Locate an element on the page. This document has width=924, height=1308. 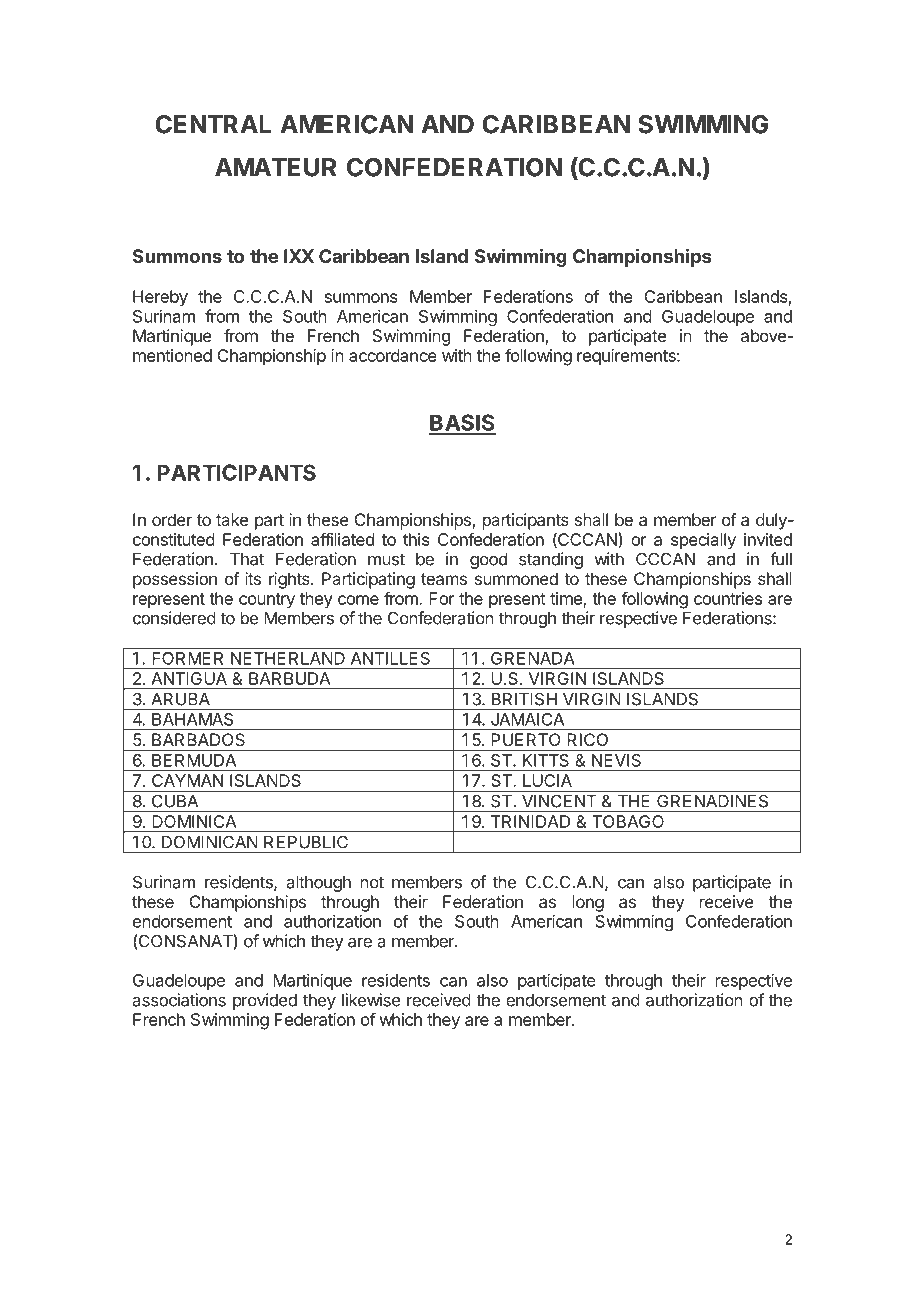
long is located at coordinates (588, 903).
